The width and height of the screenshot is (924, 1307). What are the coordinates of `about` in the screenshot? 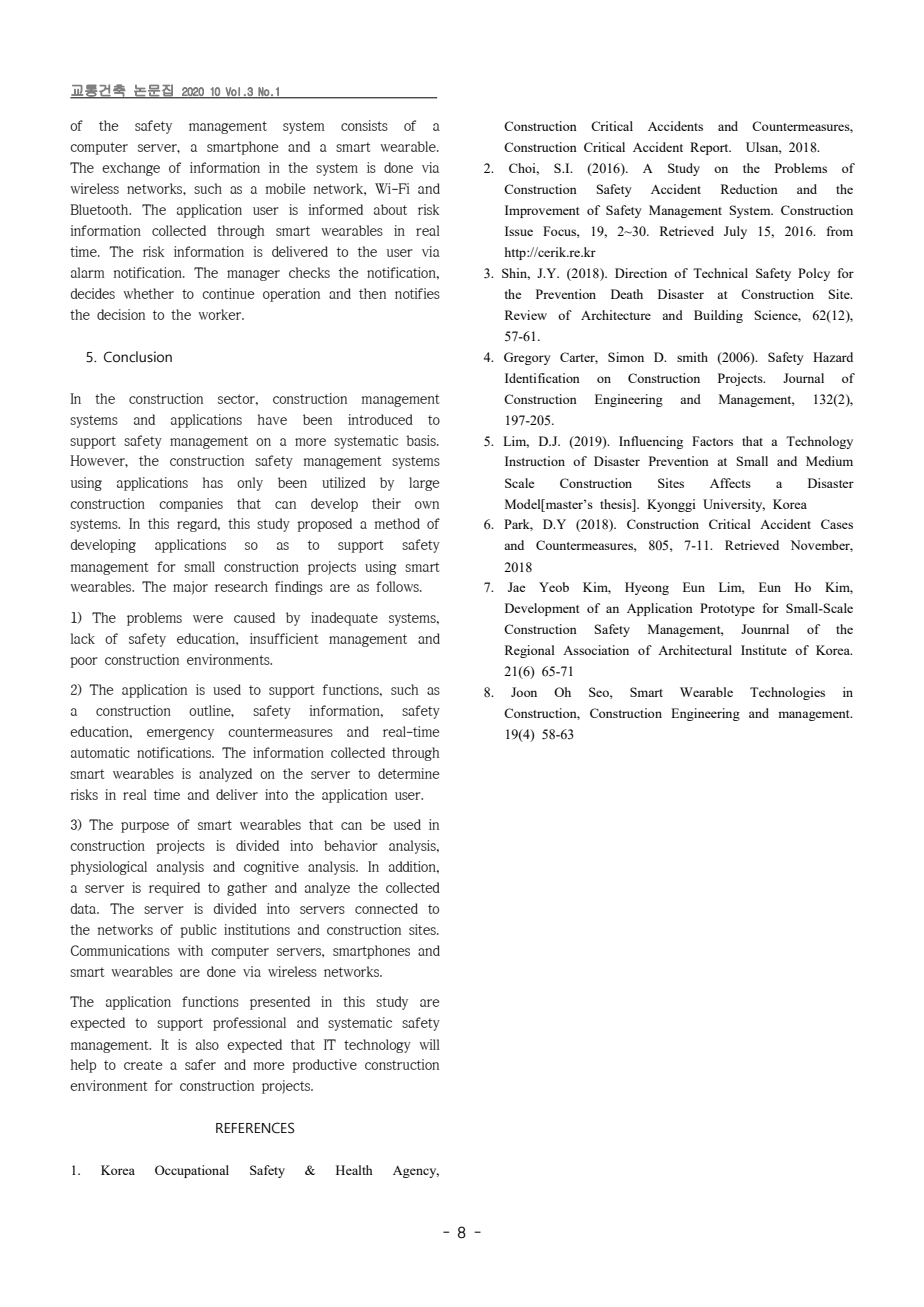 It's located at (390, 209).
